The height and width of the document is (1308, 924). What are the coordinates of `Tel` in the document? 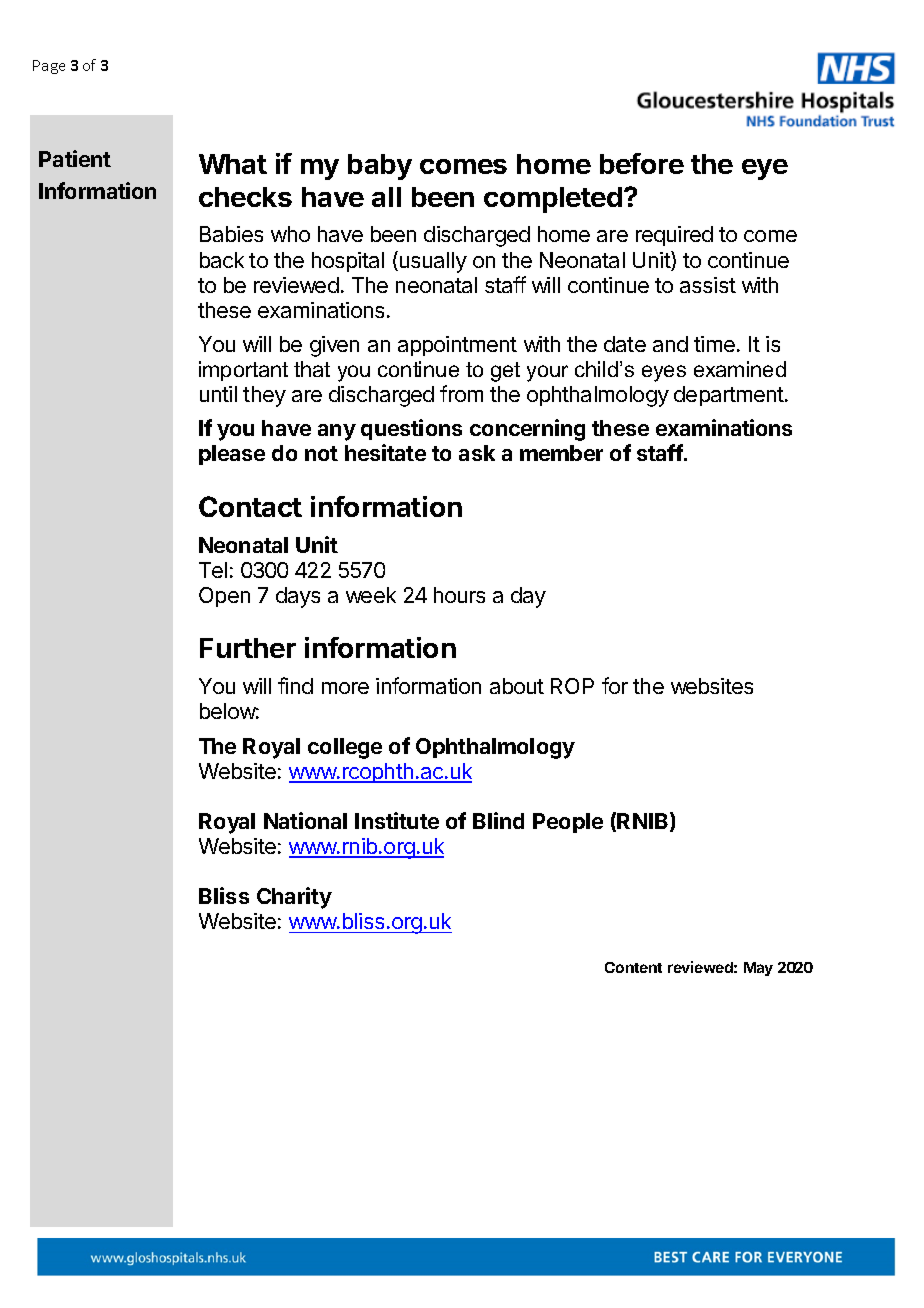 It's located at (213, 570).
